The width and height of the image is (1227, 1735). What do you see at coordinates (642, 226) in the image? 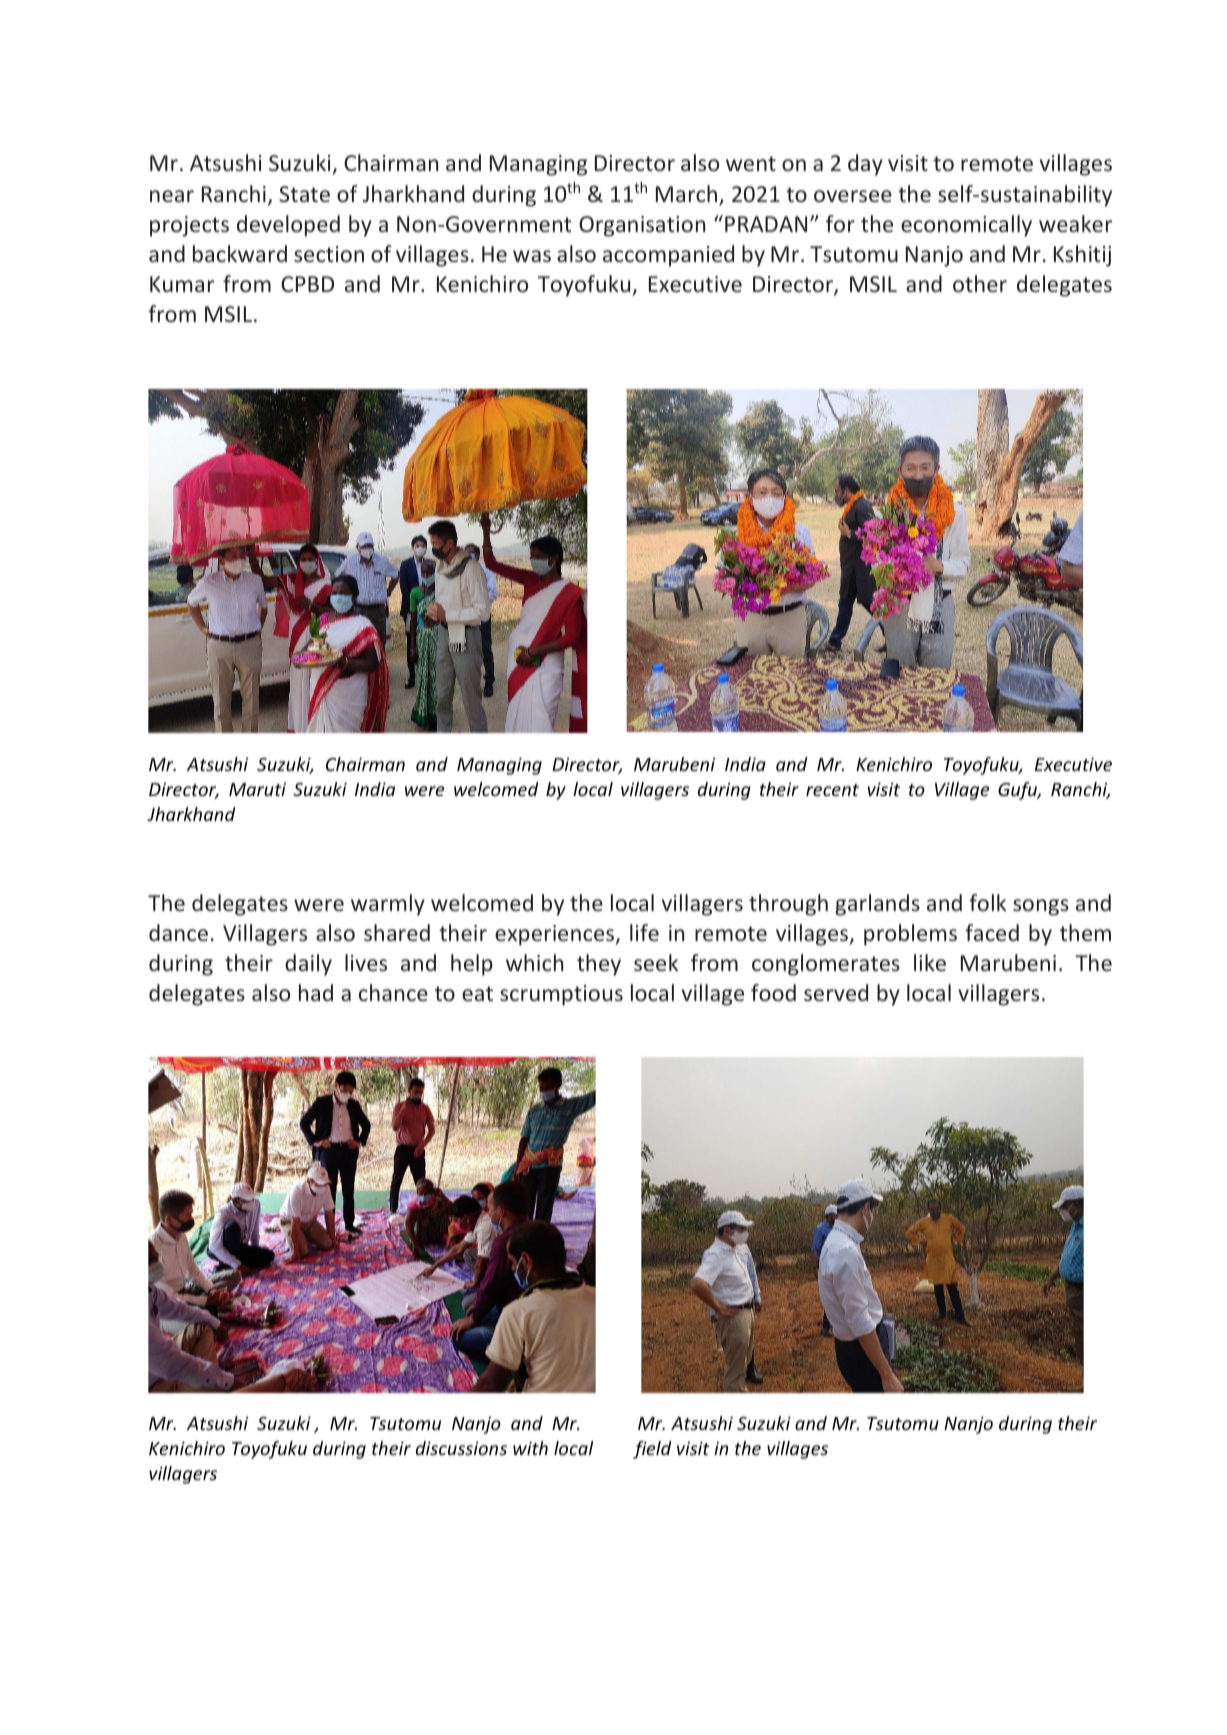
I see `Organisation` at bounding box center [642, 226].
